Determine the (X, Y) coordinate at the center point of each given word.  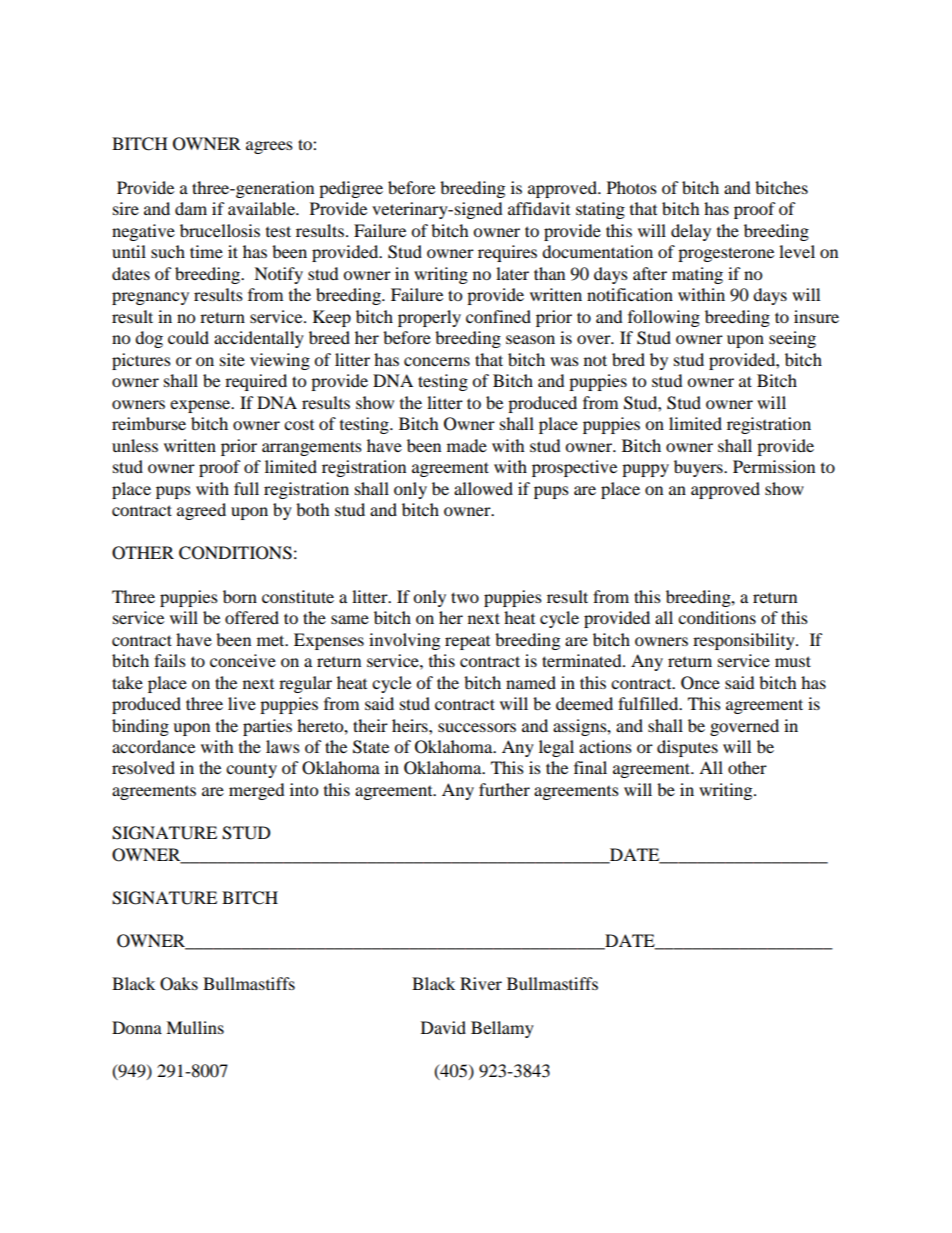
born (240, 596)
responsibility (745, 641)
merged (257, 791)
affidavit (539, 208)
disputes (687, 748)
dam (191, 208)
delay (691, 232)
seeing (792, 339)
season (530, 339)
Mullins (195, 1027)
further (504, 789)
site (232, 359)
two (465, 597)
